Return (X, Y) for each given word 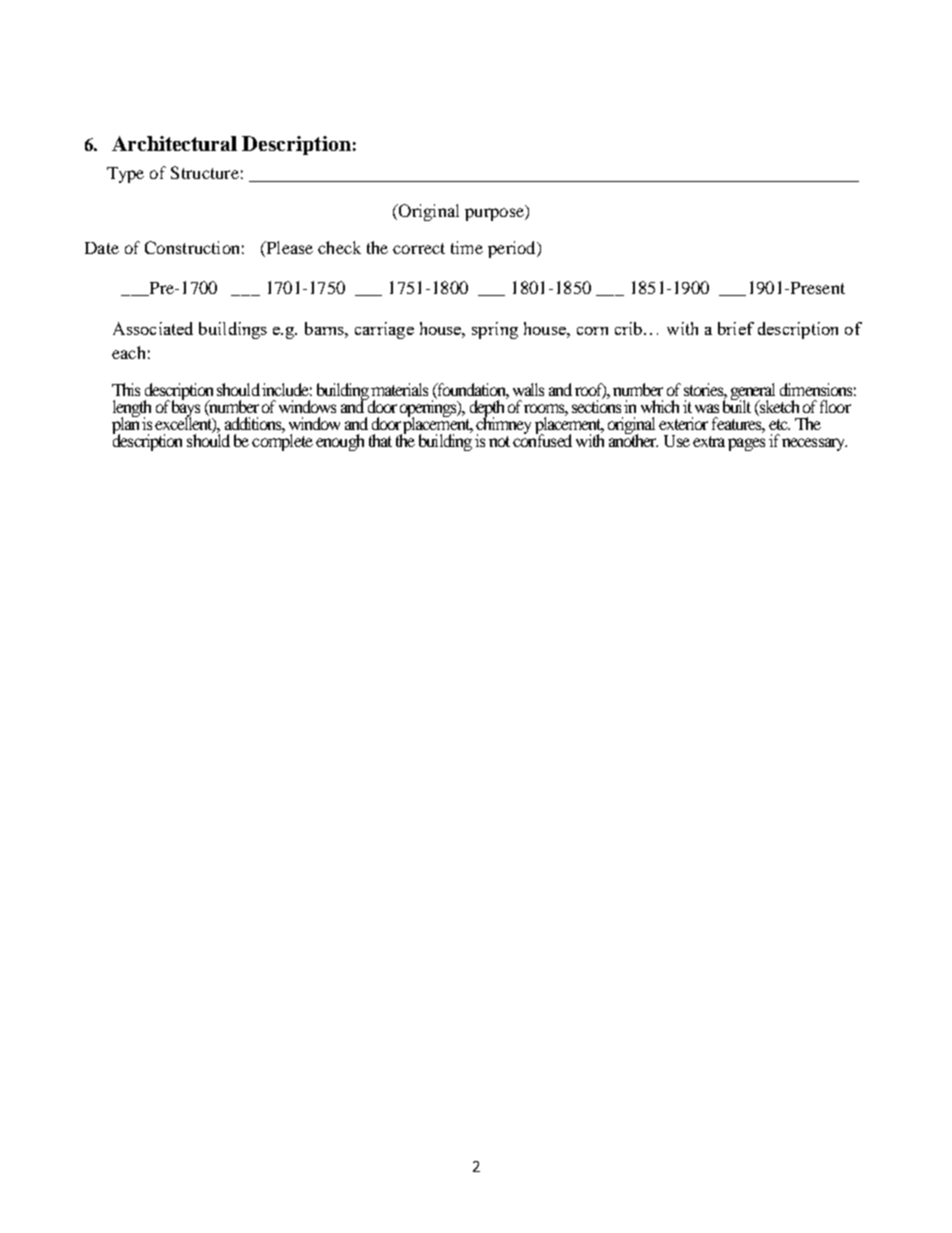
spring (495, 330)
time (467, 247)
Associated (153, 328)
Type (125, 175)
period (513, 249)
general (753, 392)
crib (628, 328)
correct (419, 248)
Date (102, 248)
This (126, 389)
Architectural (174, 143)
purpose (495, 214)
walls (528, 389)
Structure (205, 172)
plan (125, 426)
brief (736, 328)
